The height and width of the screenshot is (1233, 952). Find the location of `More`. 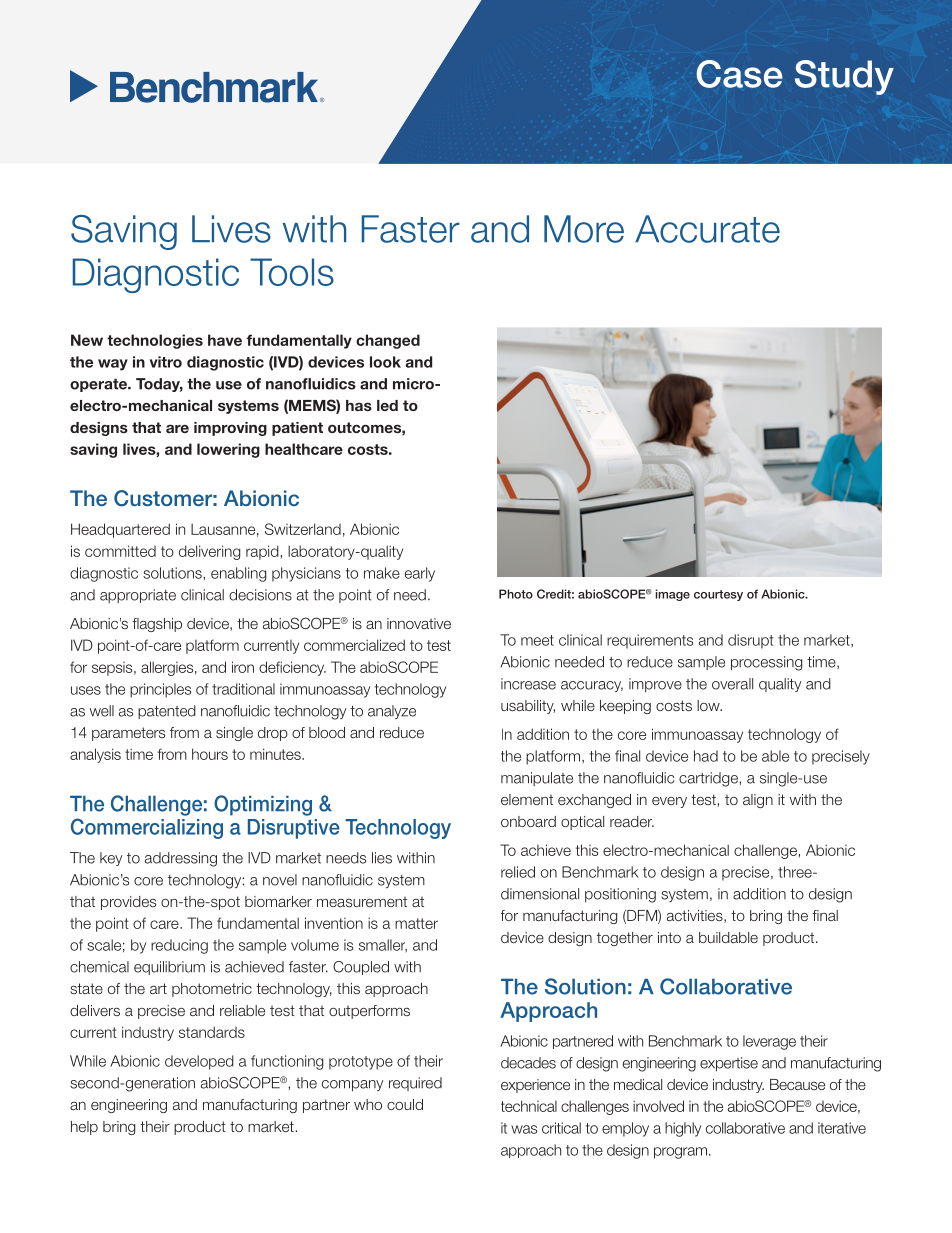

More is located at coordinates (584, 229).
